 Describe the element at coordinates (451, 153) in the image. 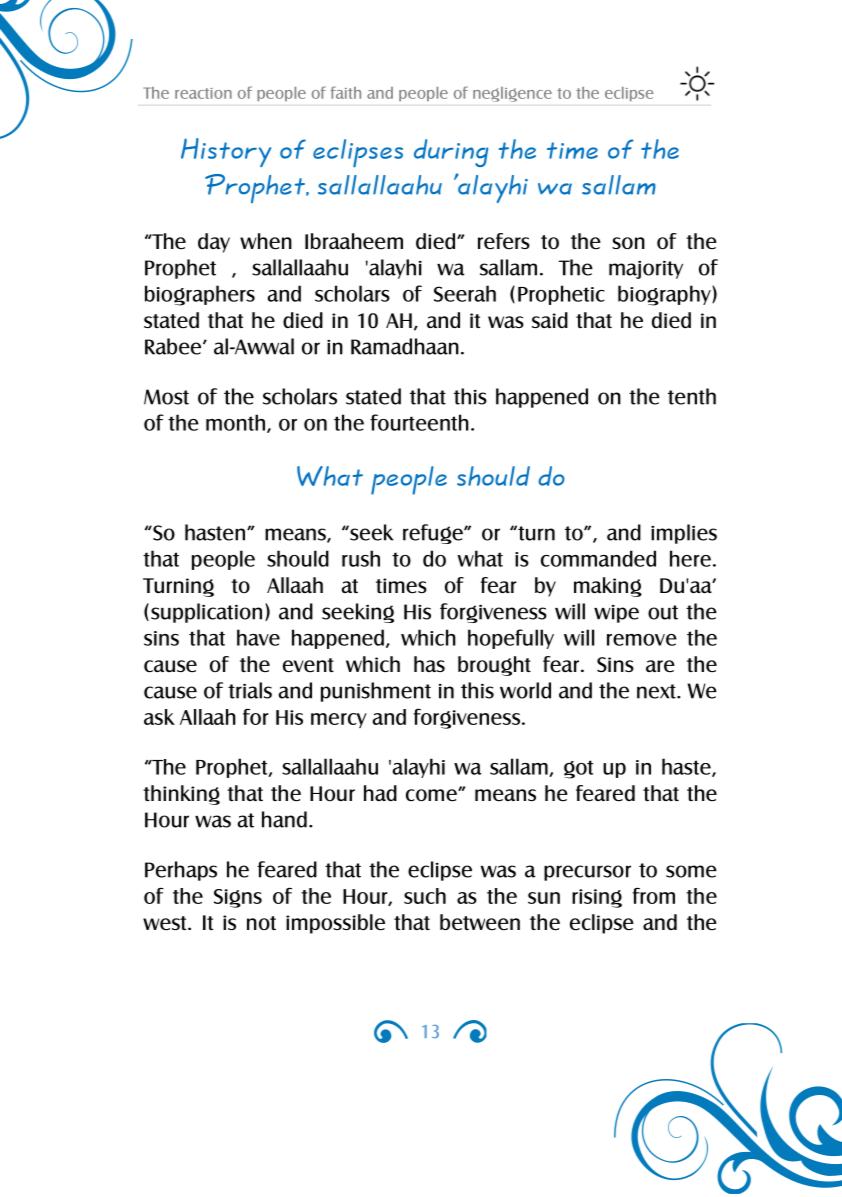

I see `during` at that location.
